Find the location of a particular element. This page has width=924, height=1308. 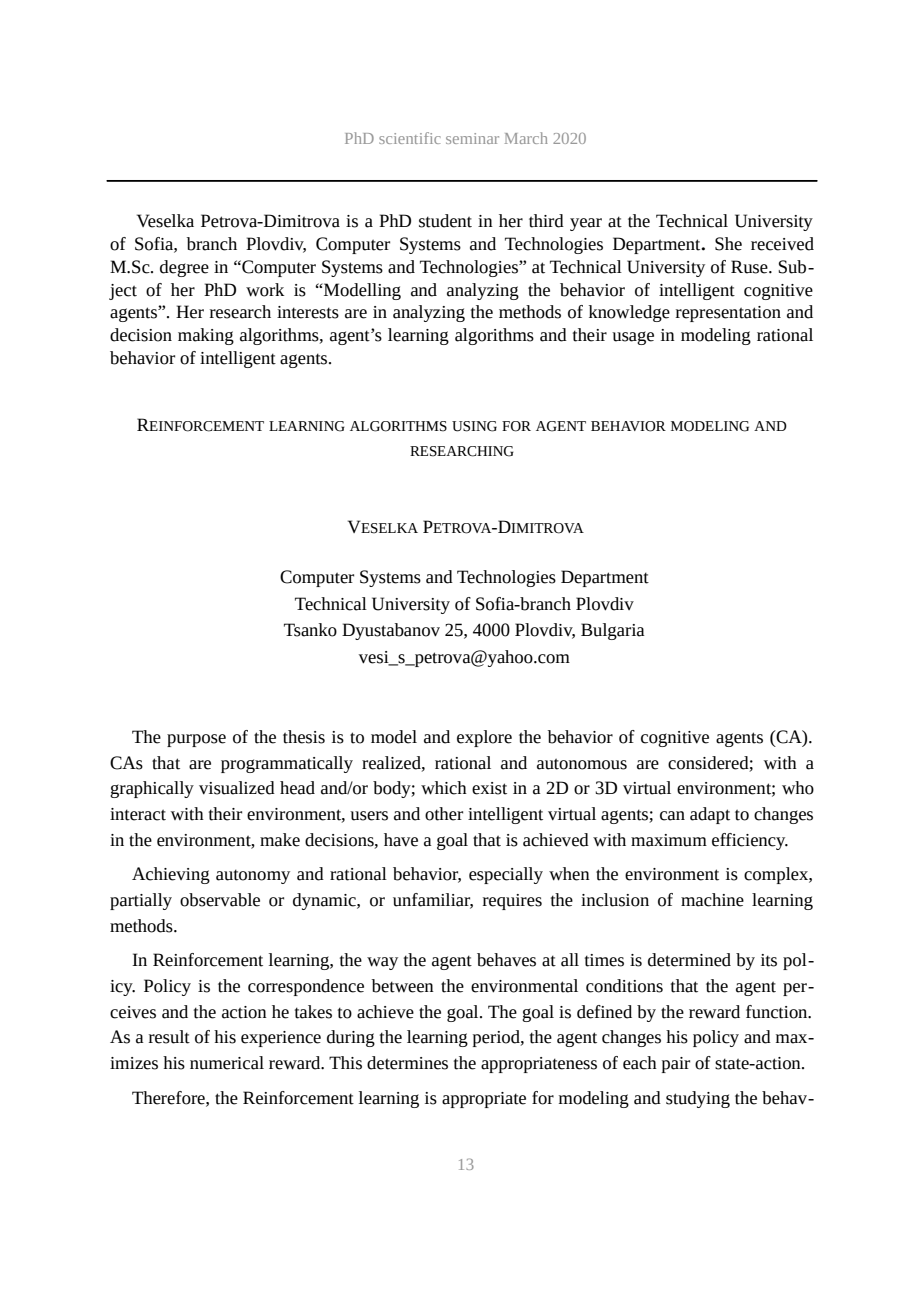

visualized is located at coordinates (237, 788).
